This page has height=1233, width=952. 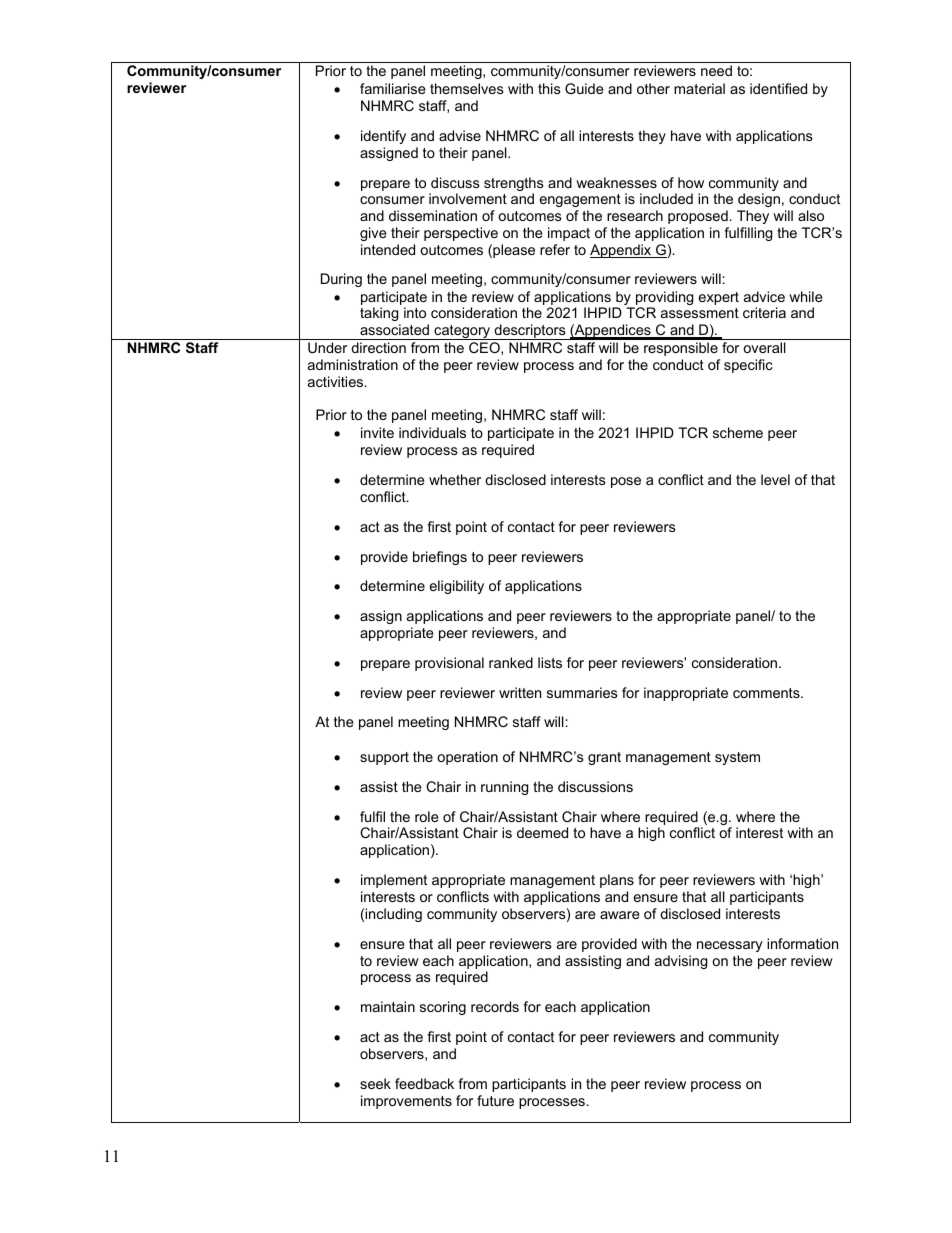 What do you see at coordinates (530, 332) in the page?
I see `descriptors` at bounding box center [530, 332].
